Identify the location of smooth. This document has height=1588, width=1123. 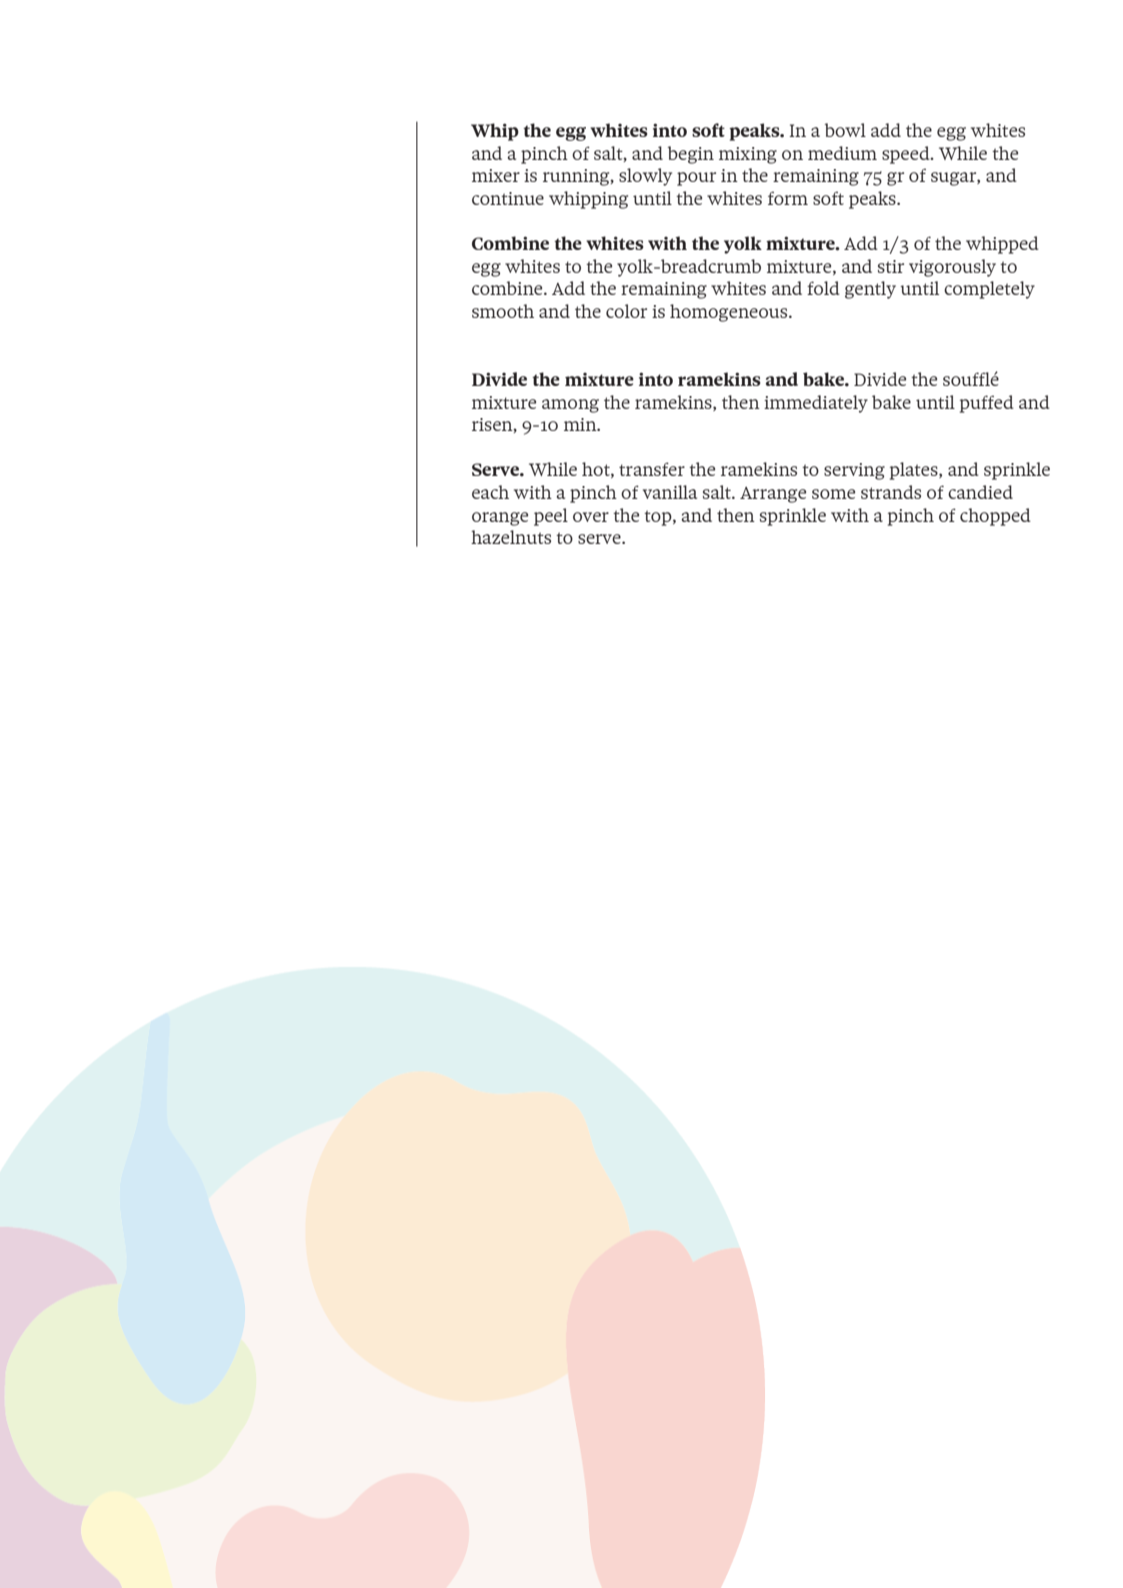
(503, 311).
